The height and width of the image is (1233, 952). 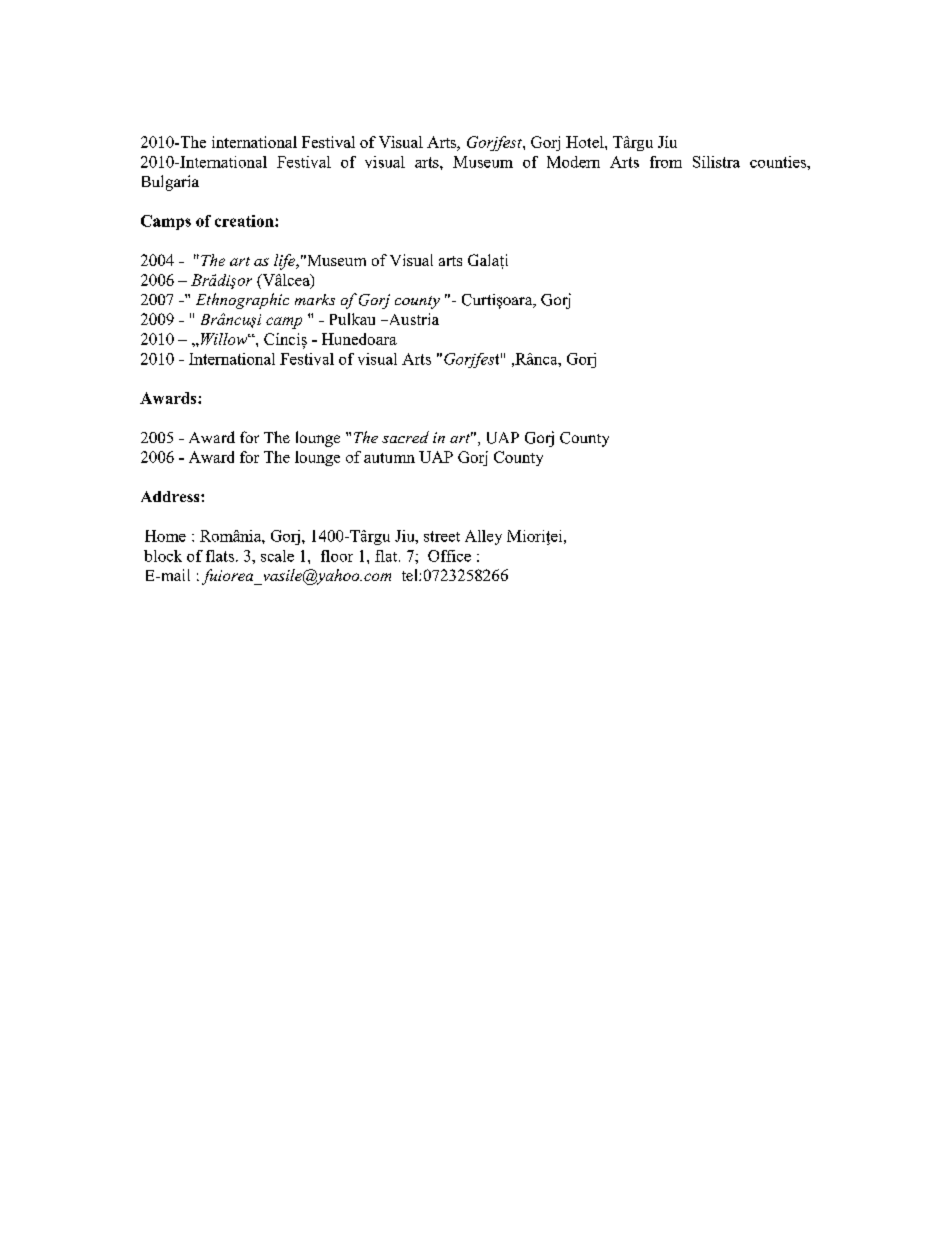 I want to click on Bulgaria, so click(x=170, y=183).
